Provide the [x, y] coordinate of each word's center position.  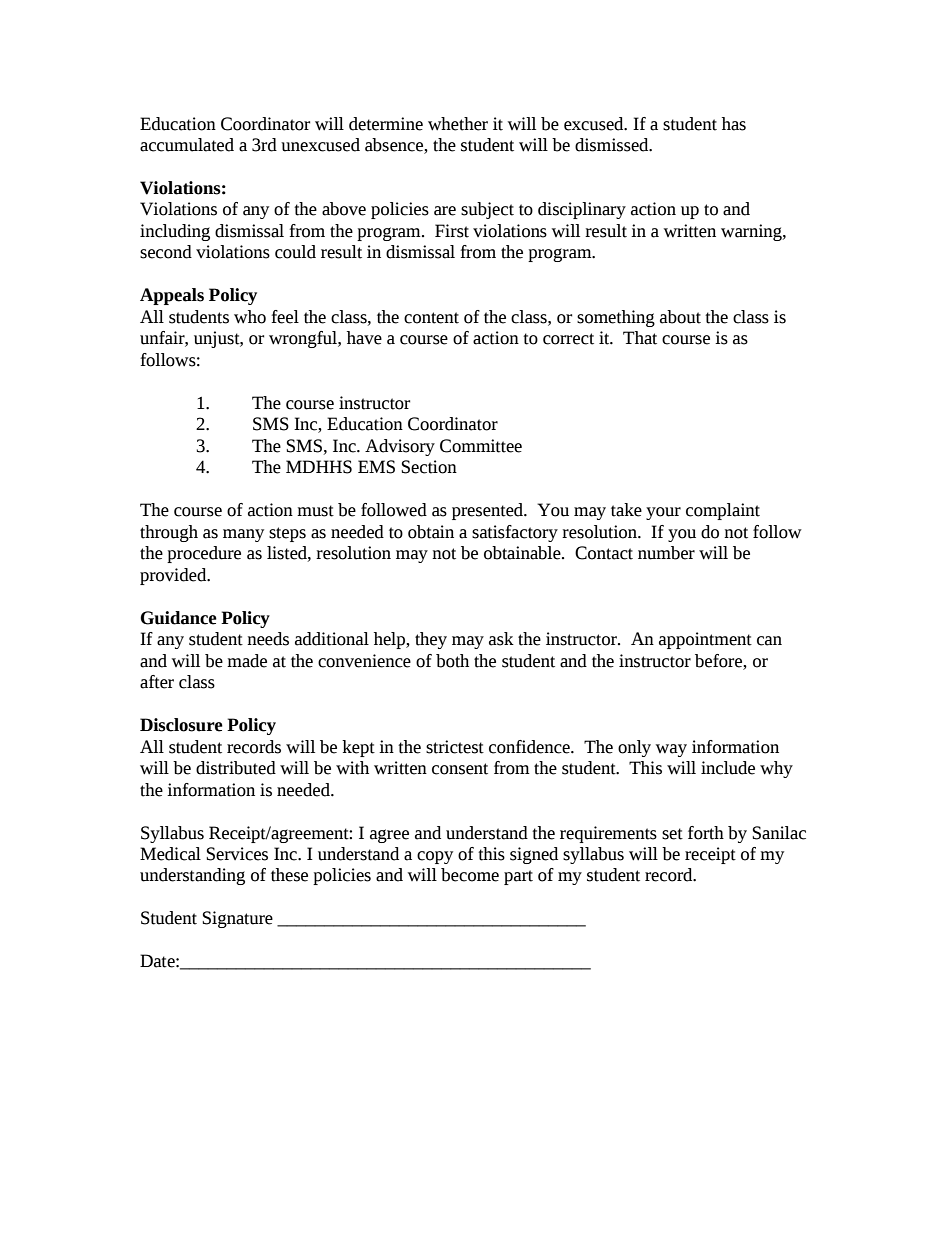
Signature [237, 919]
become [470, 875]
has [734, 124]
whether [458, 124]
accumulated [187, 145]
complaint [723, 511]
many [243, 535]
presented [488, 511]
